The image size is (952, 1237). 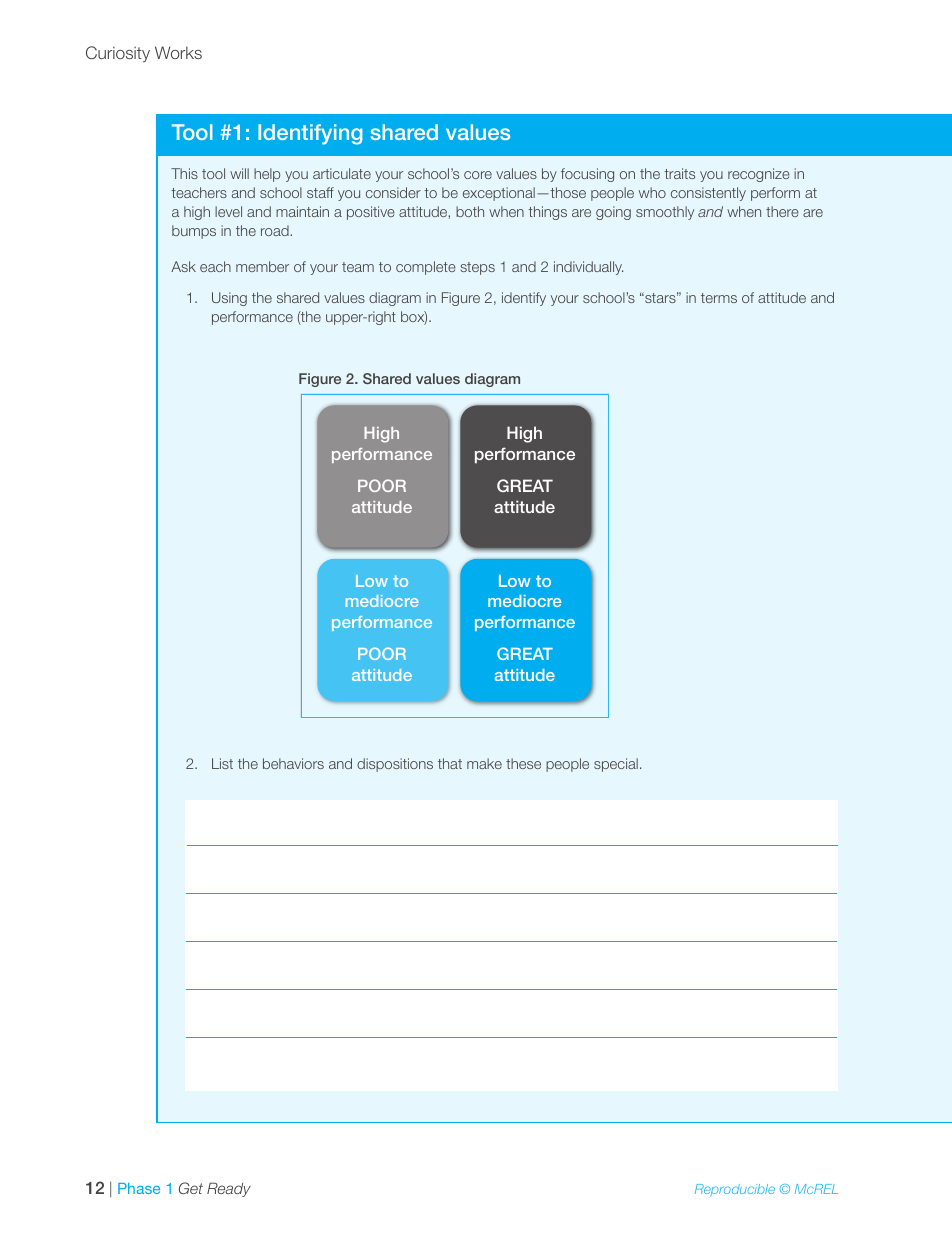 What do you see at coordinates (183, 266) in the image?
I see `Ask` at bounding box center [183, 266].
